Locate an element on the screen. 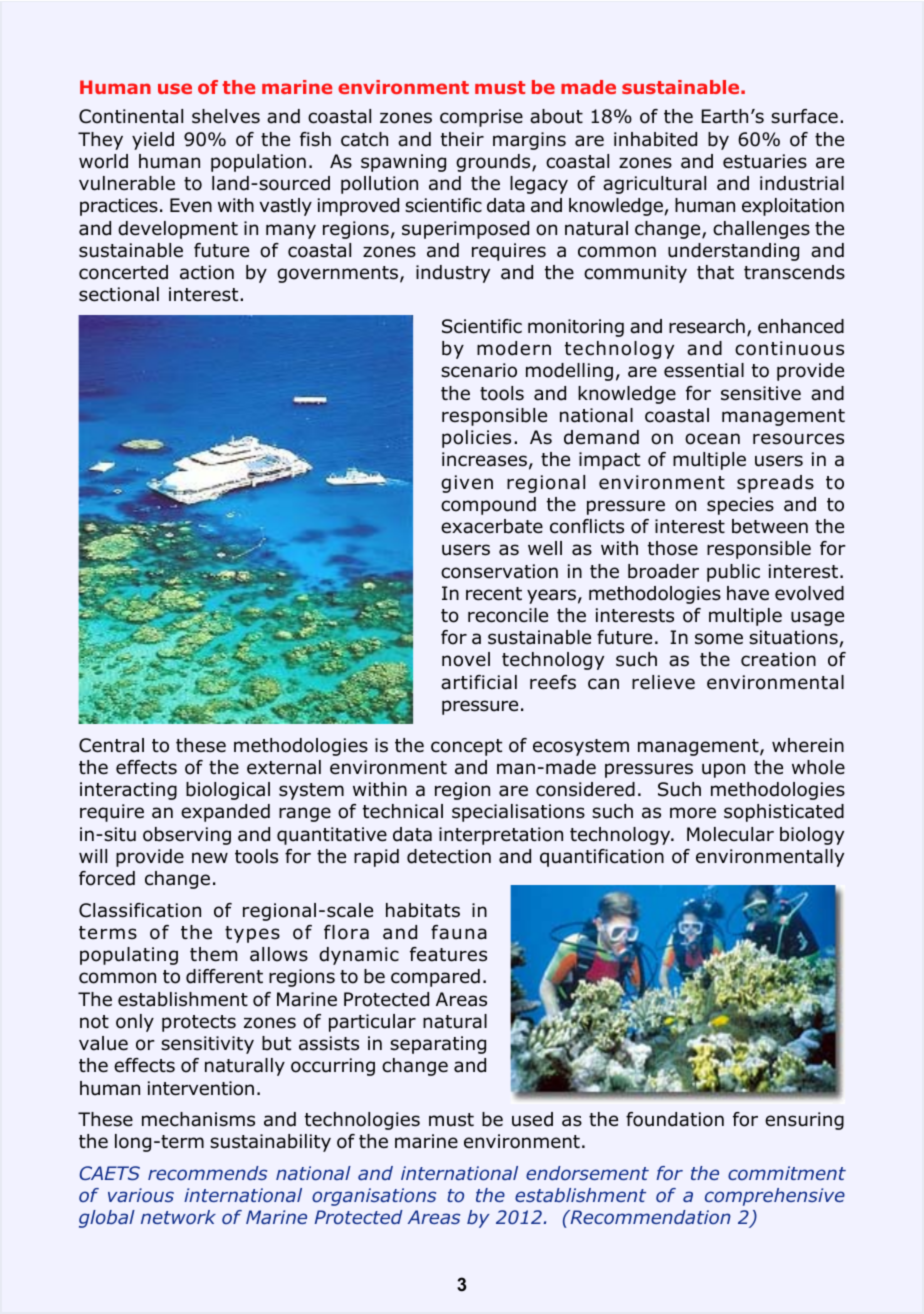  yield is located at coordinates (153, 141).
